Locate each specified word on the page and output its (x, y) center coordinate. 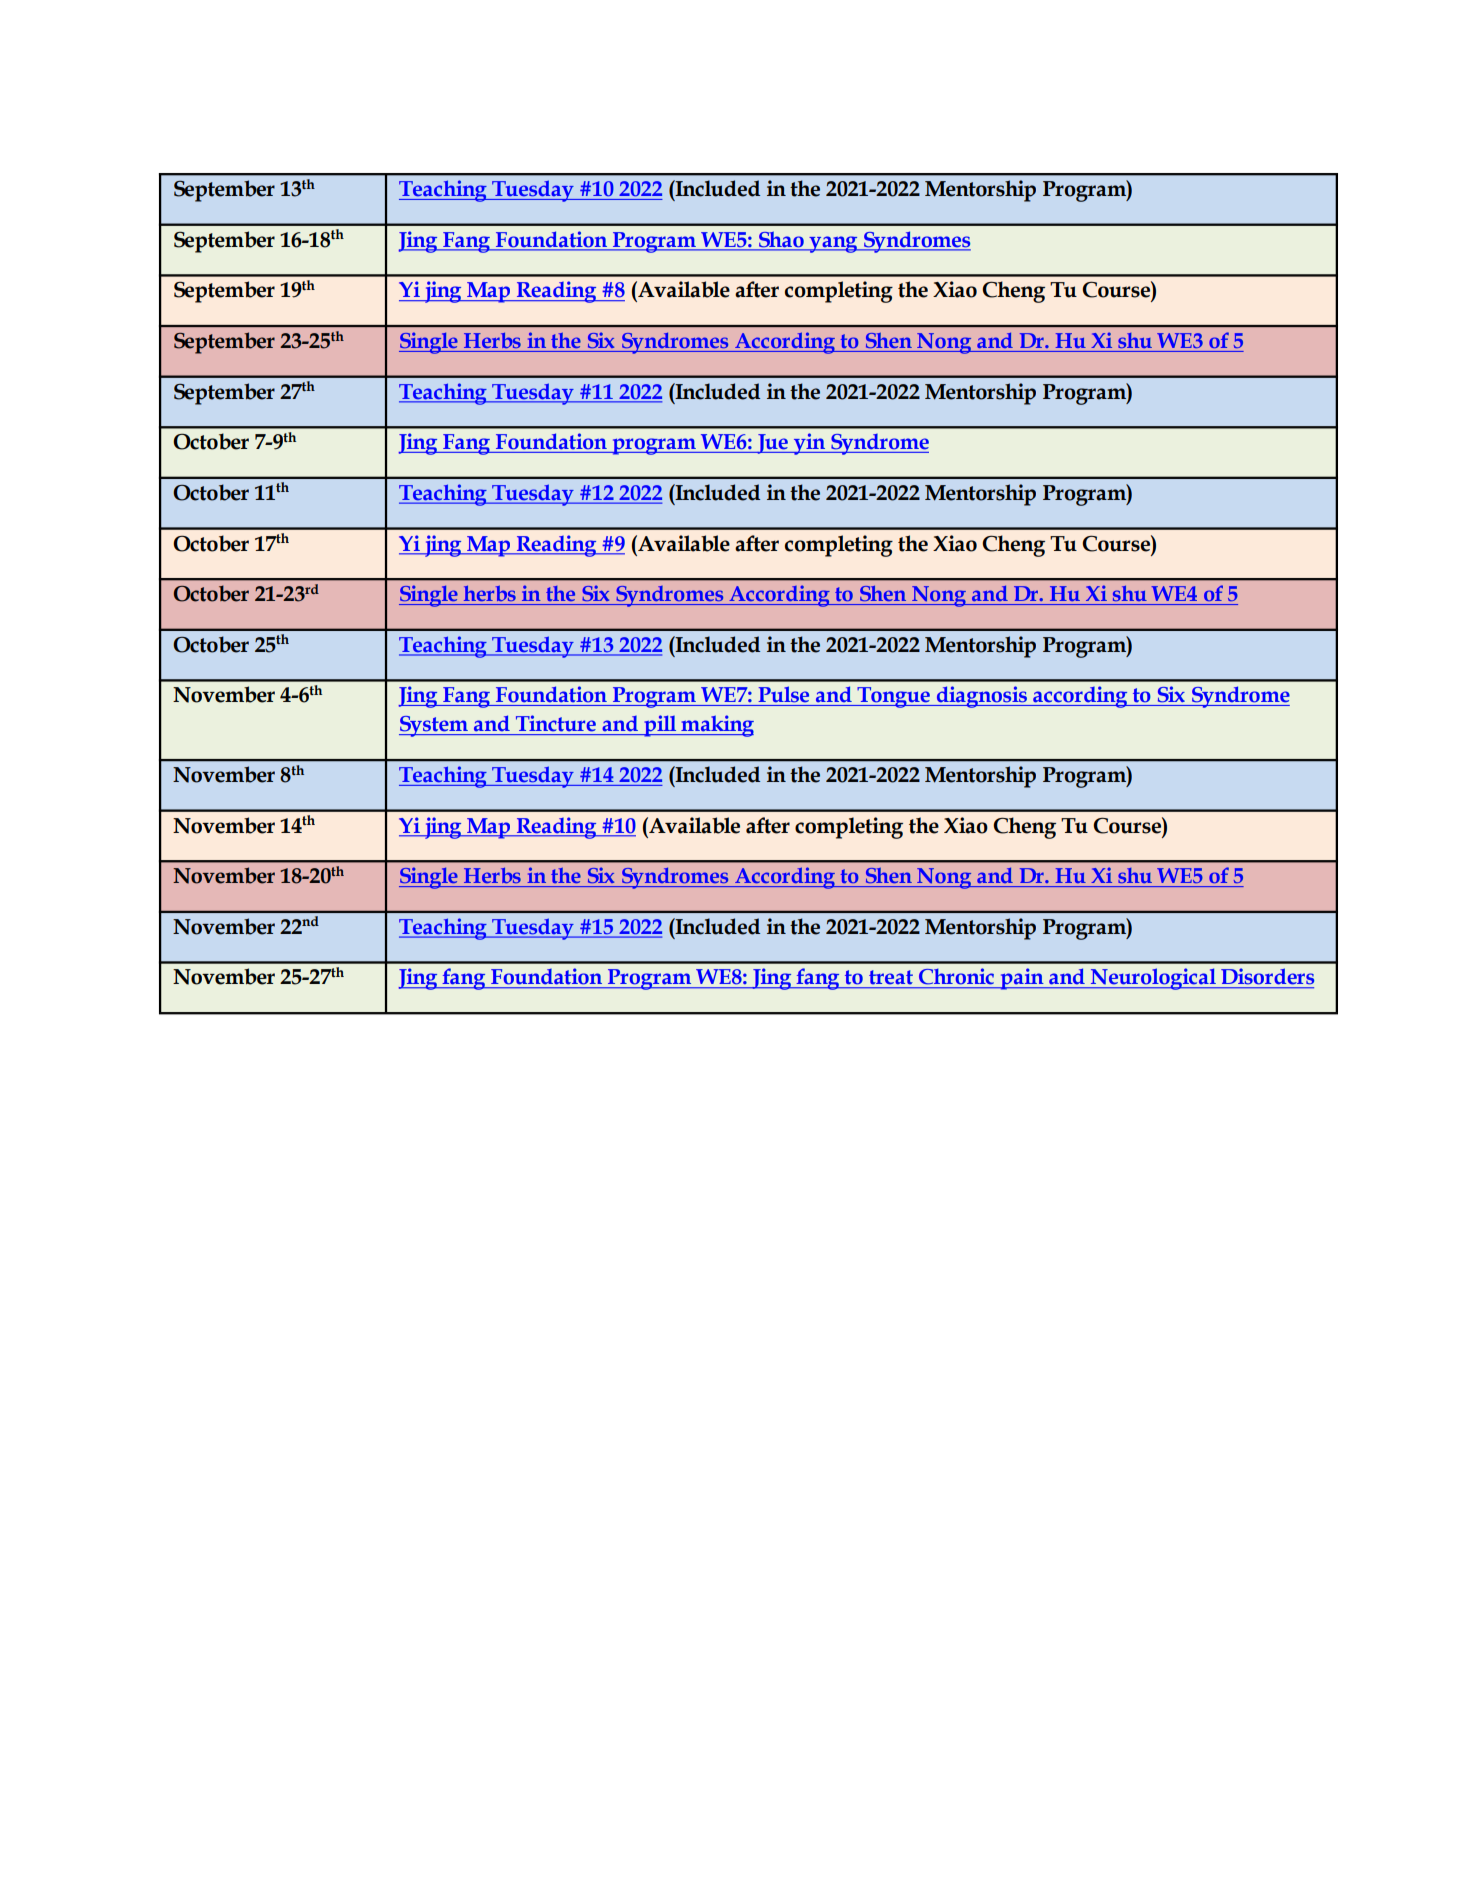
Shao (781, 239)
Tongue (893, 697)
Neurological (1153, 979)
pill (660, 726)
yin (809, 444)
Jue (772, 444)
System (434, 726)
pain (1022, 979)
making (716, 726)
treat (891, 977)
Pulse (784, 694)
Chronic (956, 976)
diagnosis (981, 697)
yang (833, 244)
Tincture (556, 723)
